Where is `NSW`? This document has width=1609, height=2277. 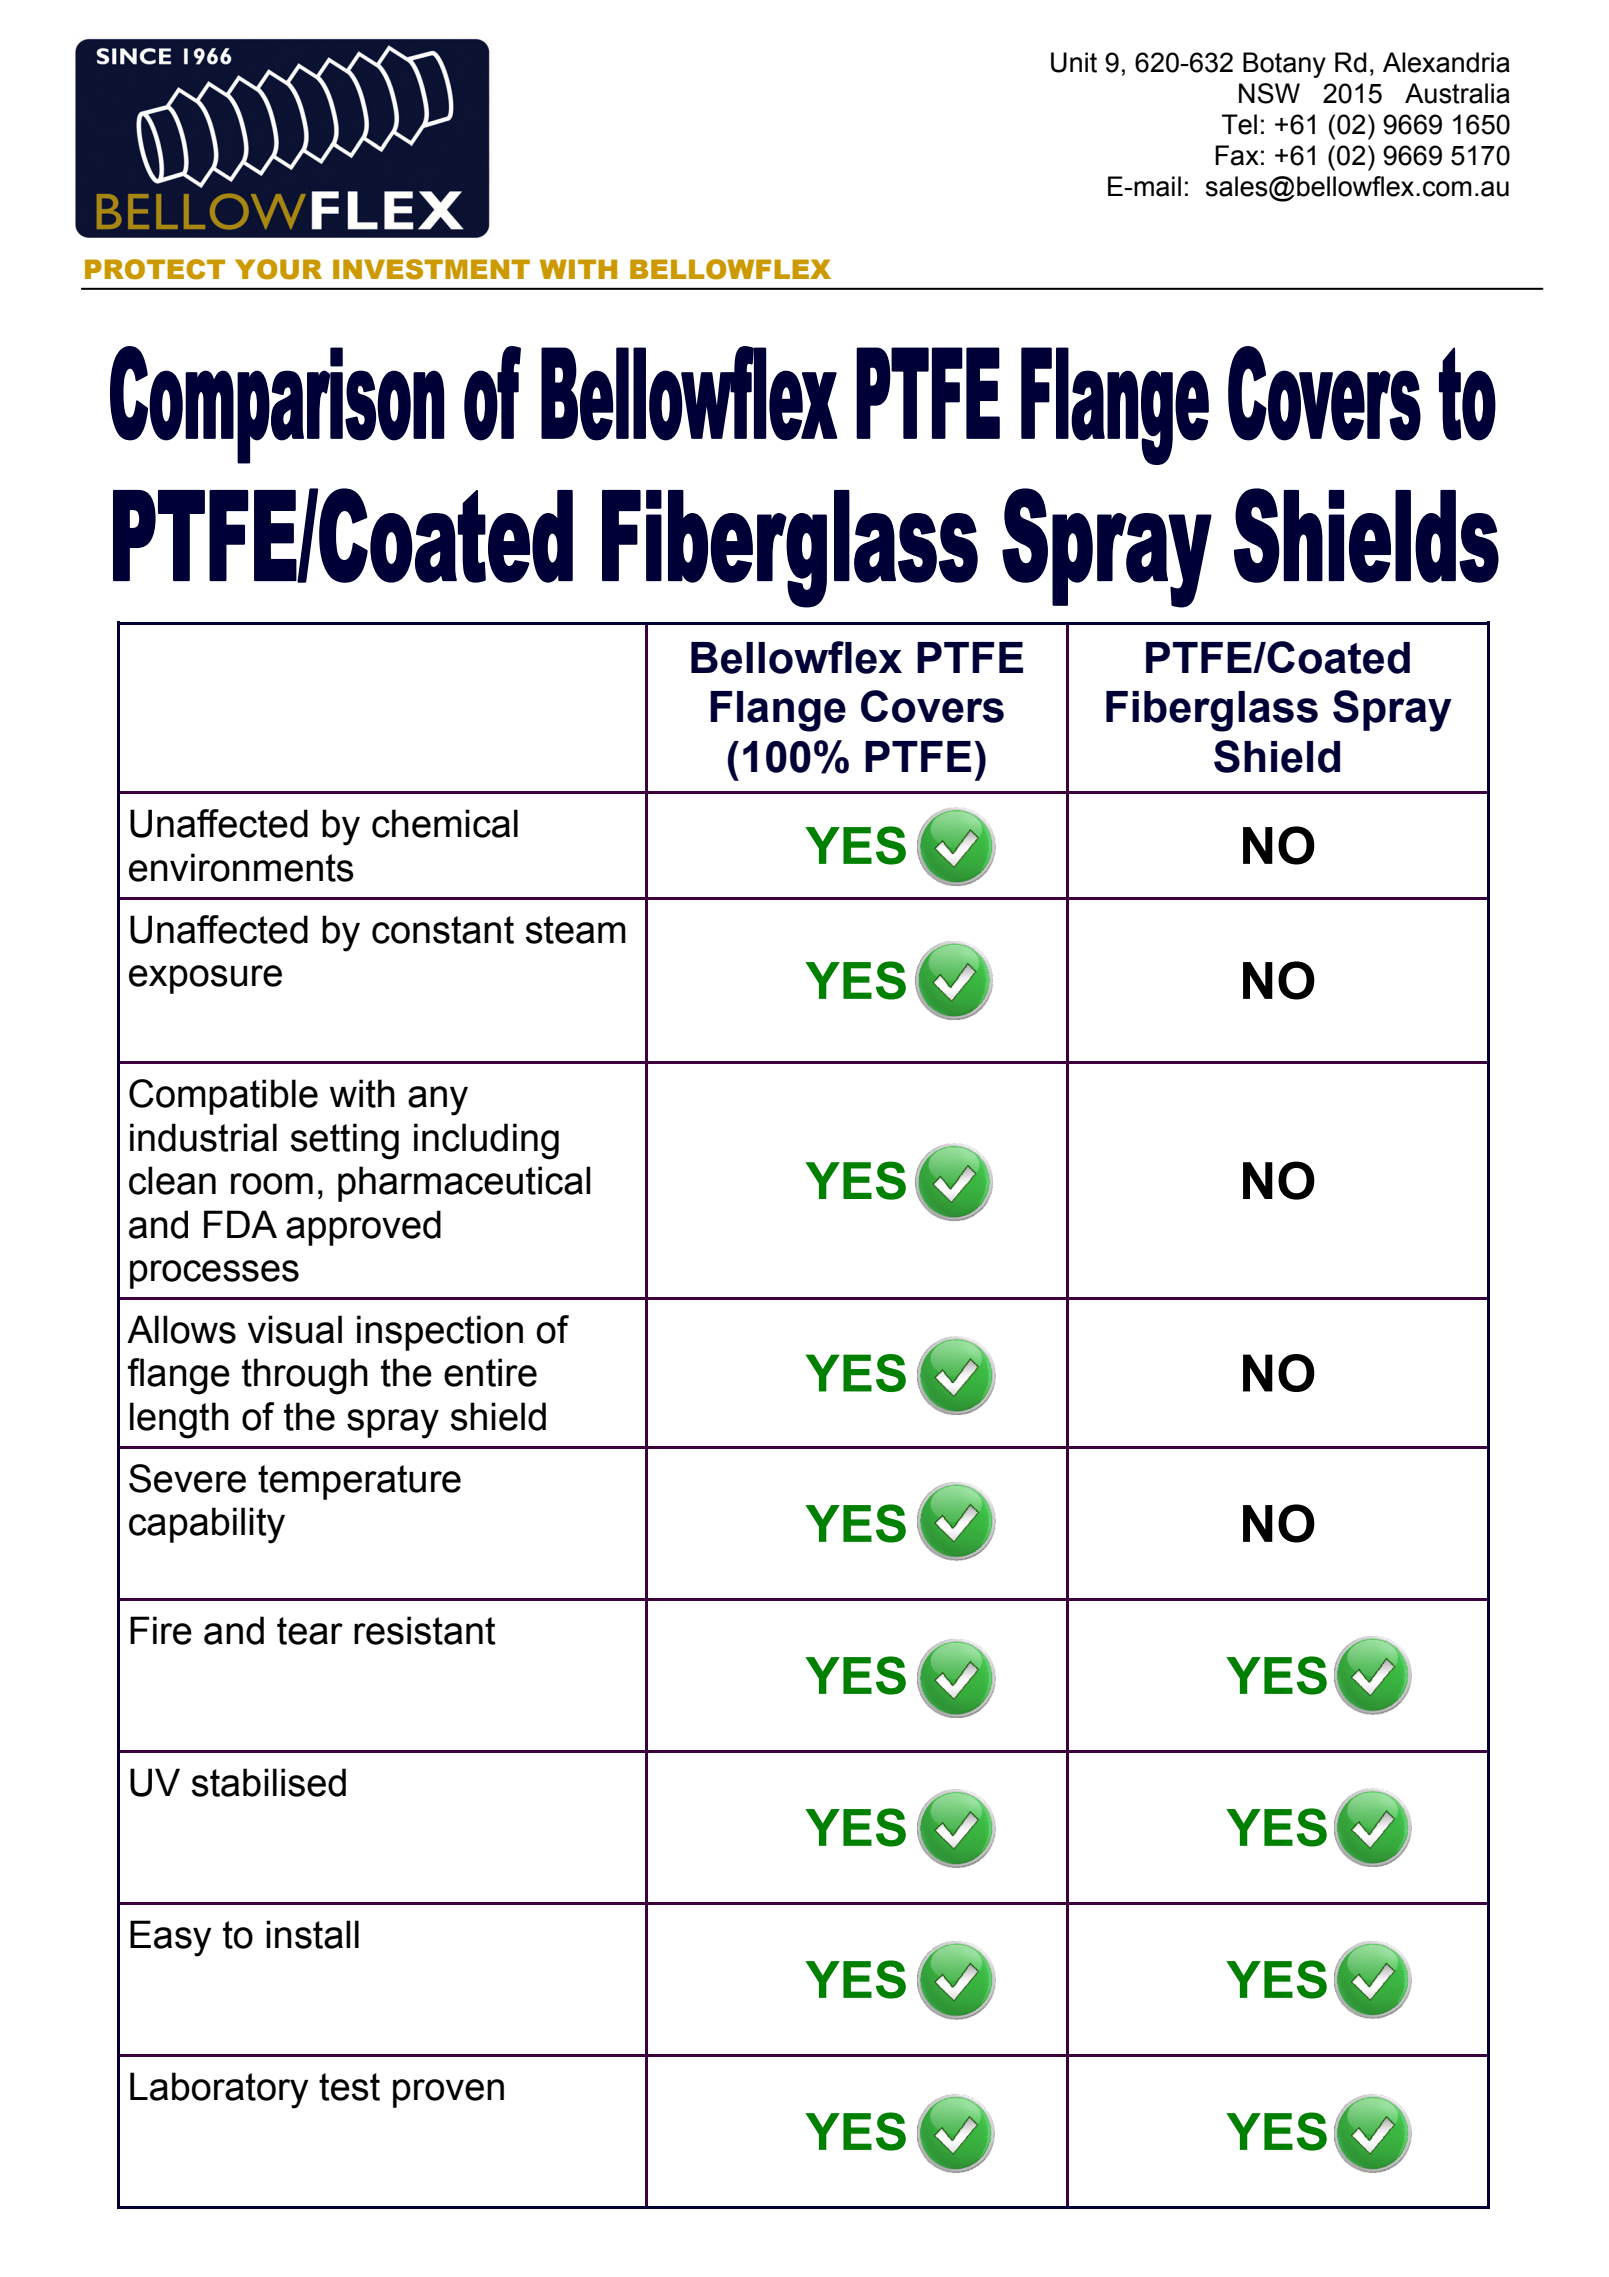
NSW is located at coordinates (1269, 93).
